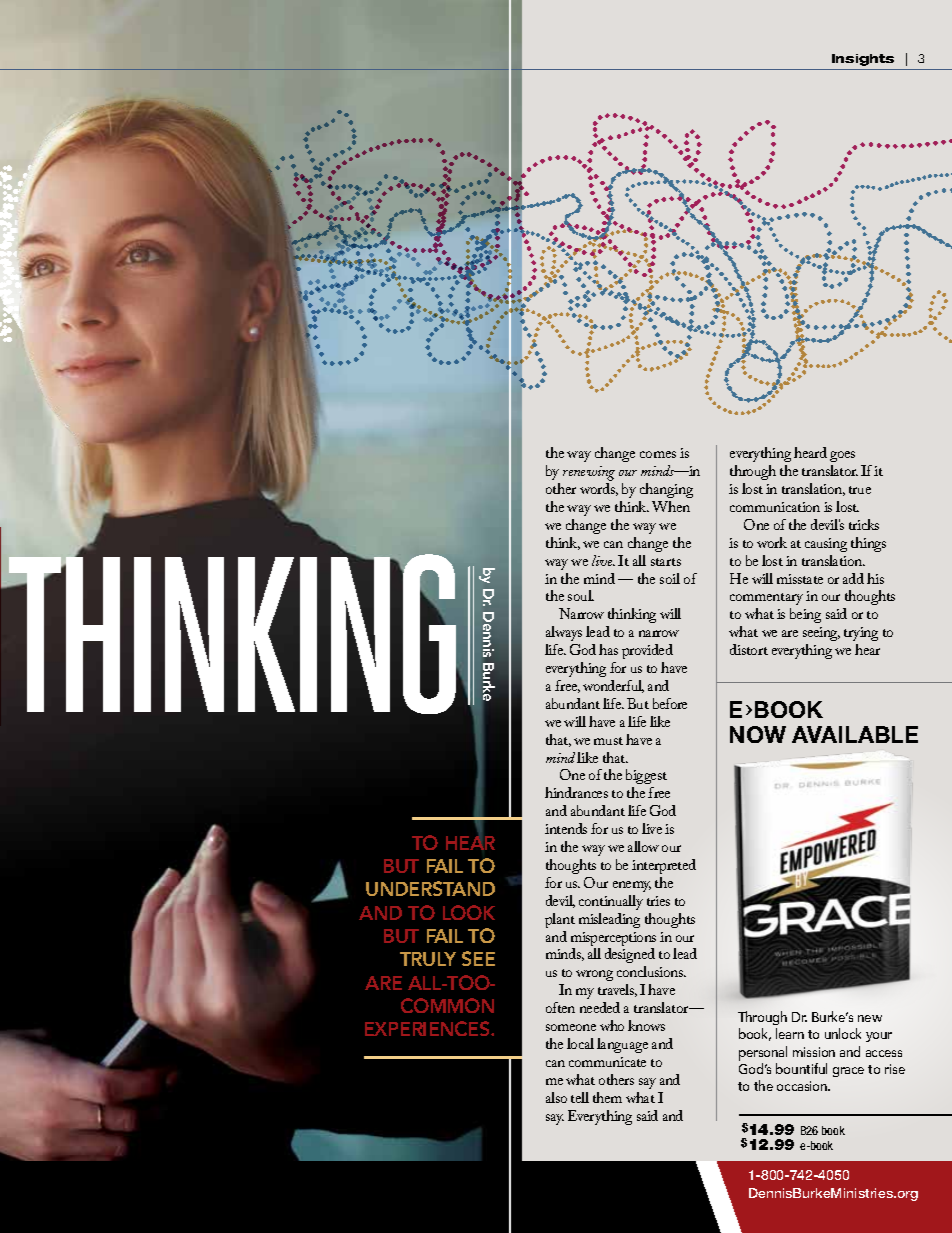 Image resolution: width=952 pixels, height=1233 pixels. What do you see at coordinates (658, 454) in the screenshot?
I see `comes` at bounding box center [658, 454].
